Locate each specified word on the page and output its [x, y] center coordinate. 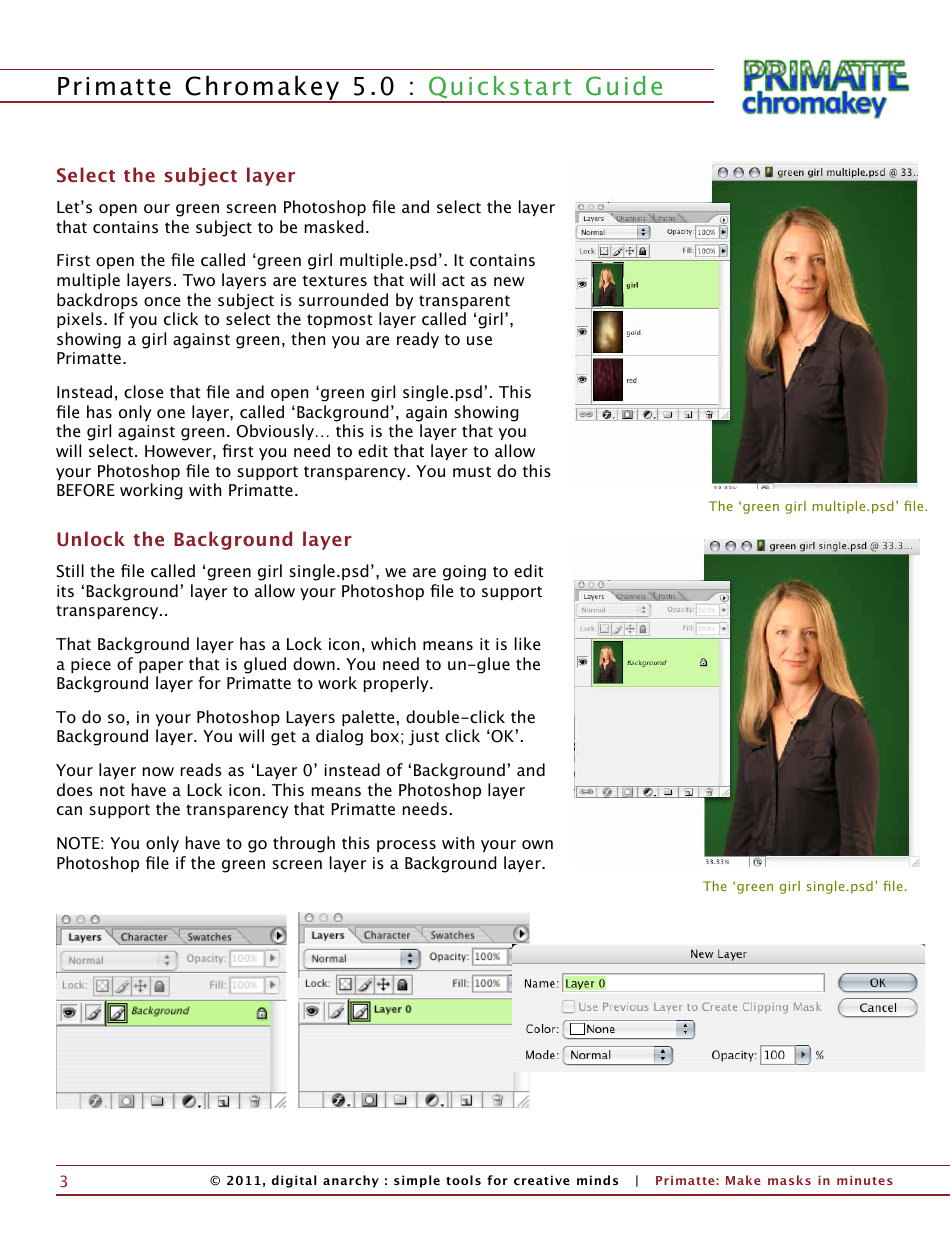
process [406, 846]
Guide [624, 86]
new [509, 281]
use [479, 340]
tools [463, 1180]
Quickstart [500, 89]
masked [334, 226]
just [423, 738]
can [69, 810]
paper [161, 667]
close [143, 391]
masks [789, 1180]
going [464, 573]
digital [294, 1181]
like [527, 643]
